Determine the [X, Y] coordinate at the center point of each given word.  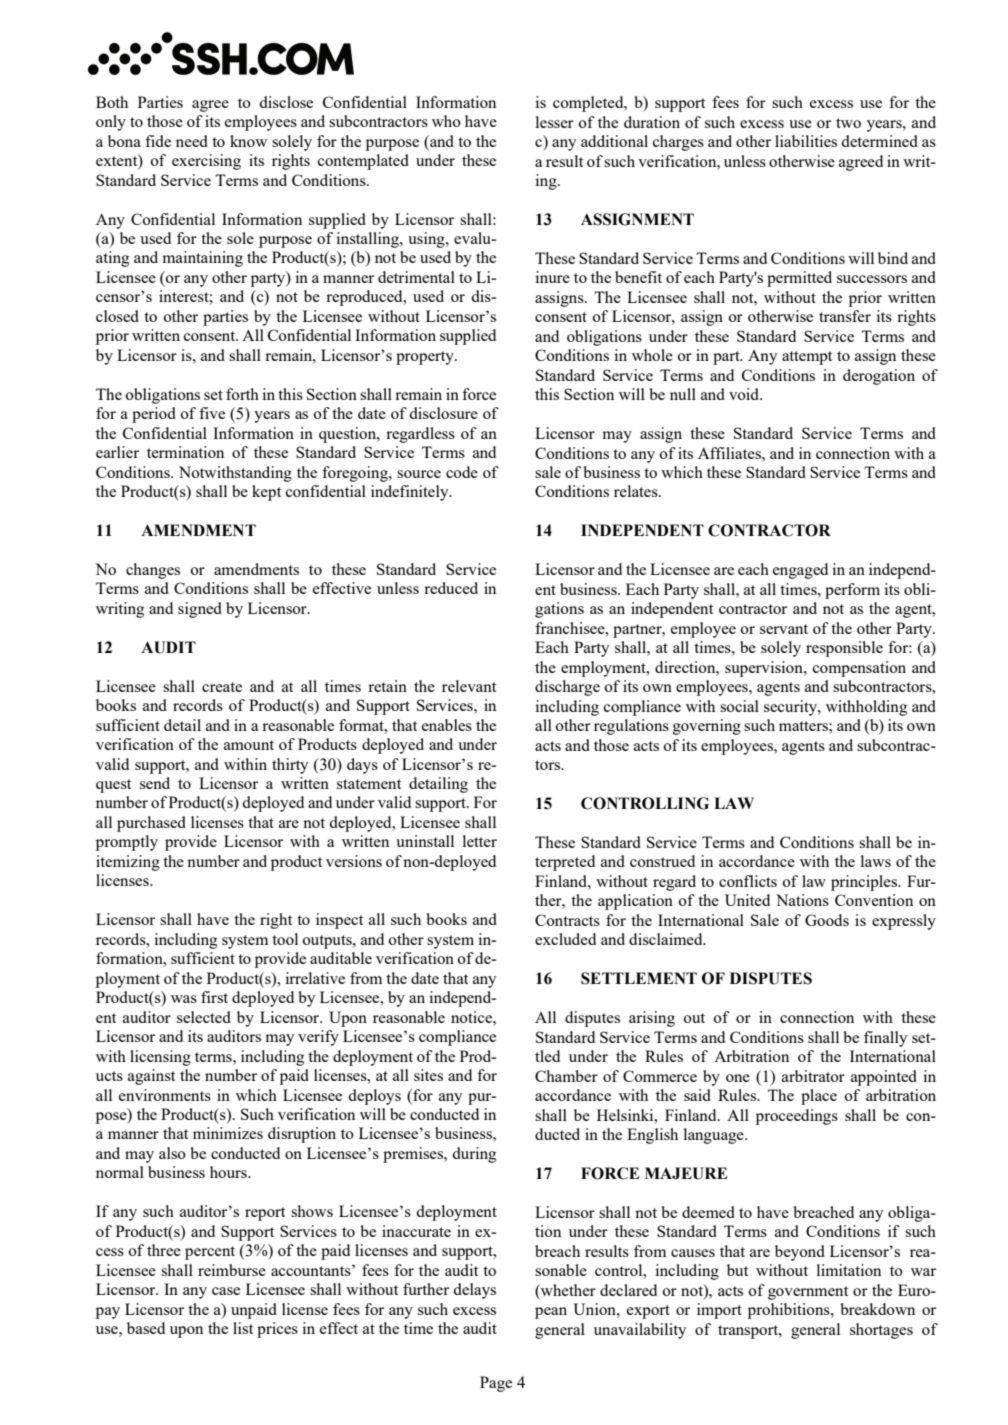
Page [496, 1384]
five [212, 413]
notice [472, 1017]
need [192, 141]
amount [249, 745]
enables [447, 725]
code [462, 472]
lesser [555, 122]
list [243, 1328]
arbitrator [813, 1076]
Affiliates [730, 453]
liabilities [806, 141]
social [739, 706]
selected [204, 1017]
